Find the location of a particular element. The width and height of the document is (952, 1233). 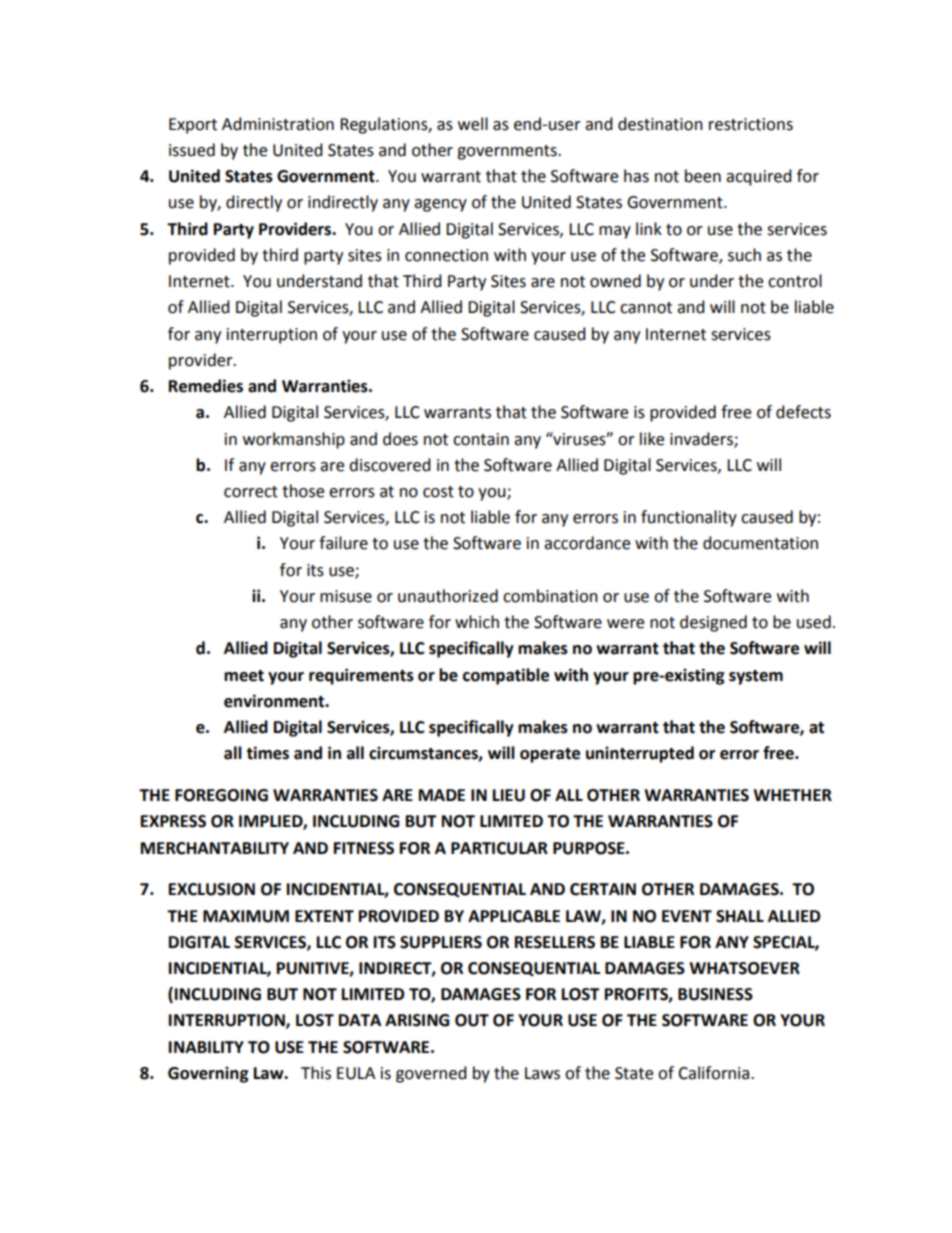

times is located at coordinates (267, 753).
